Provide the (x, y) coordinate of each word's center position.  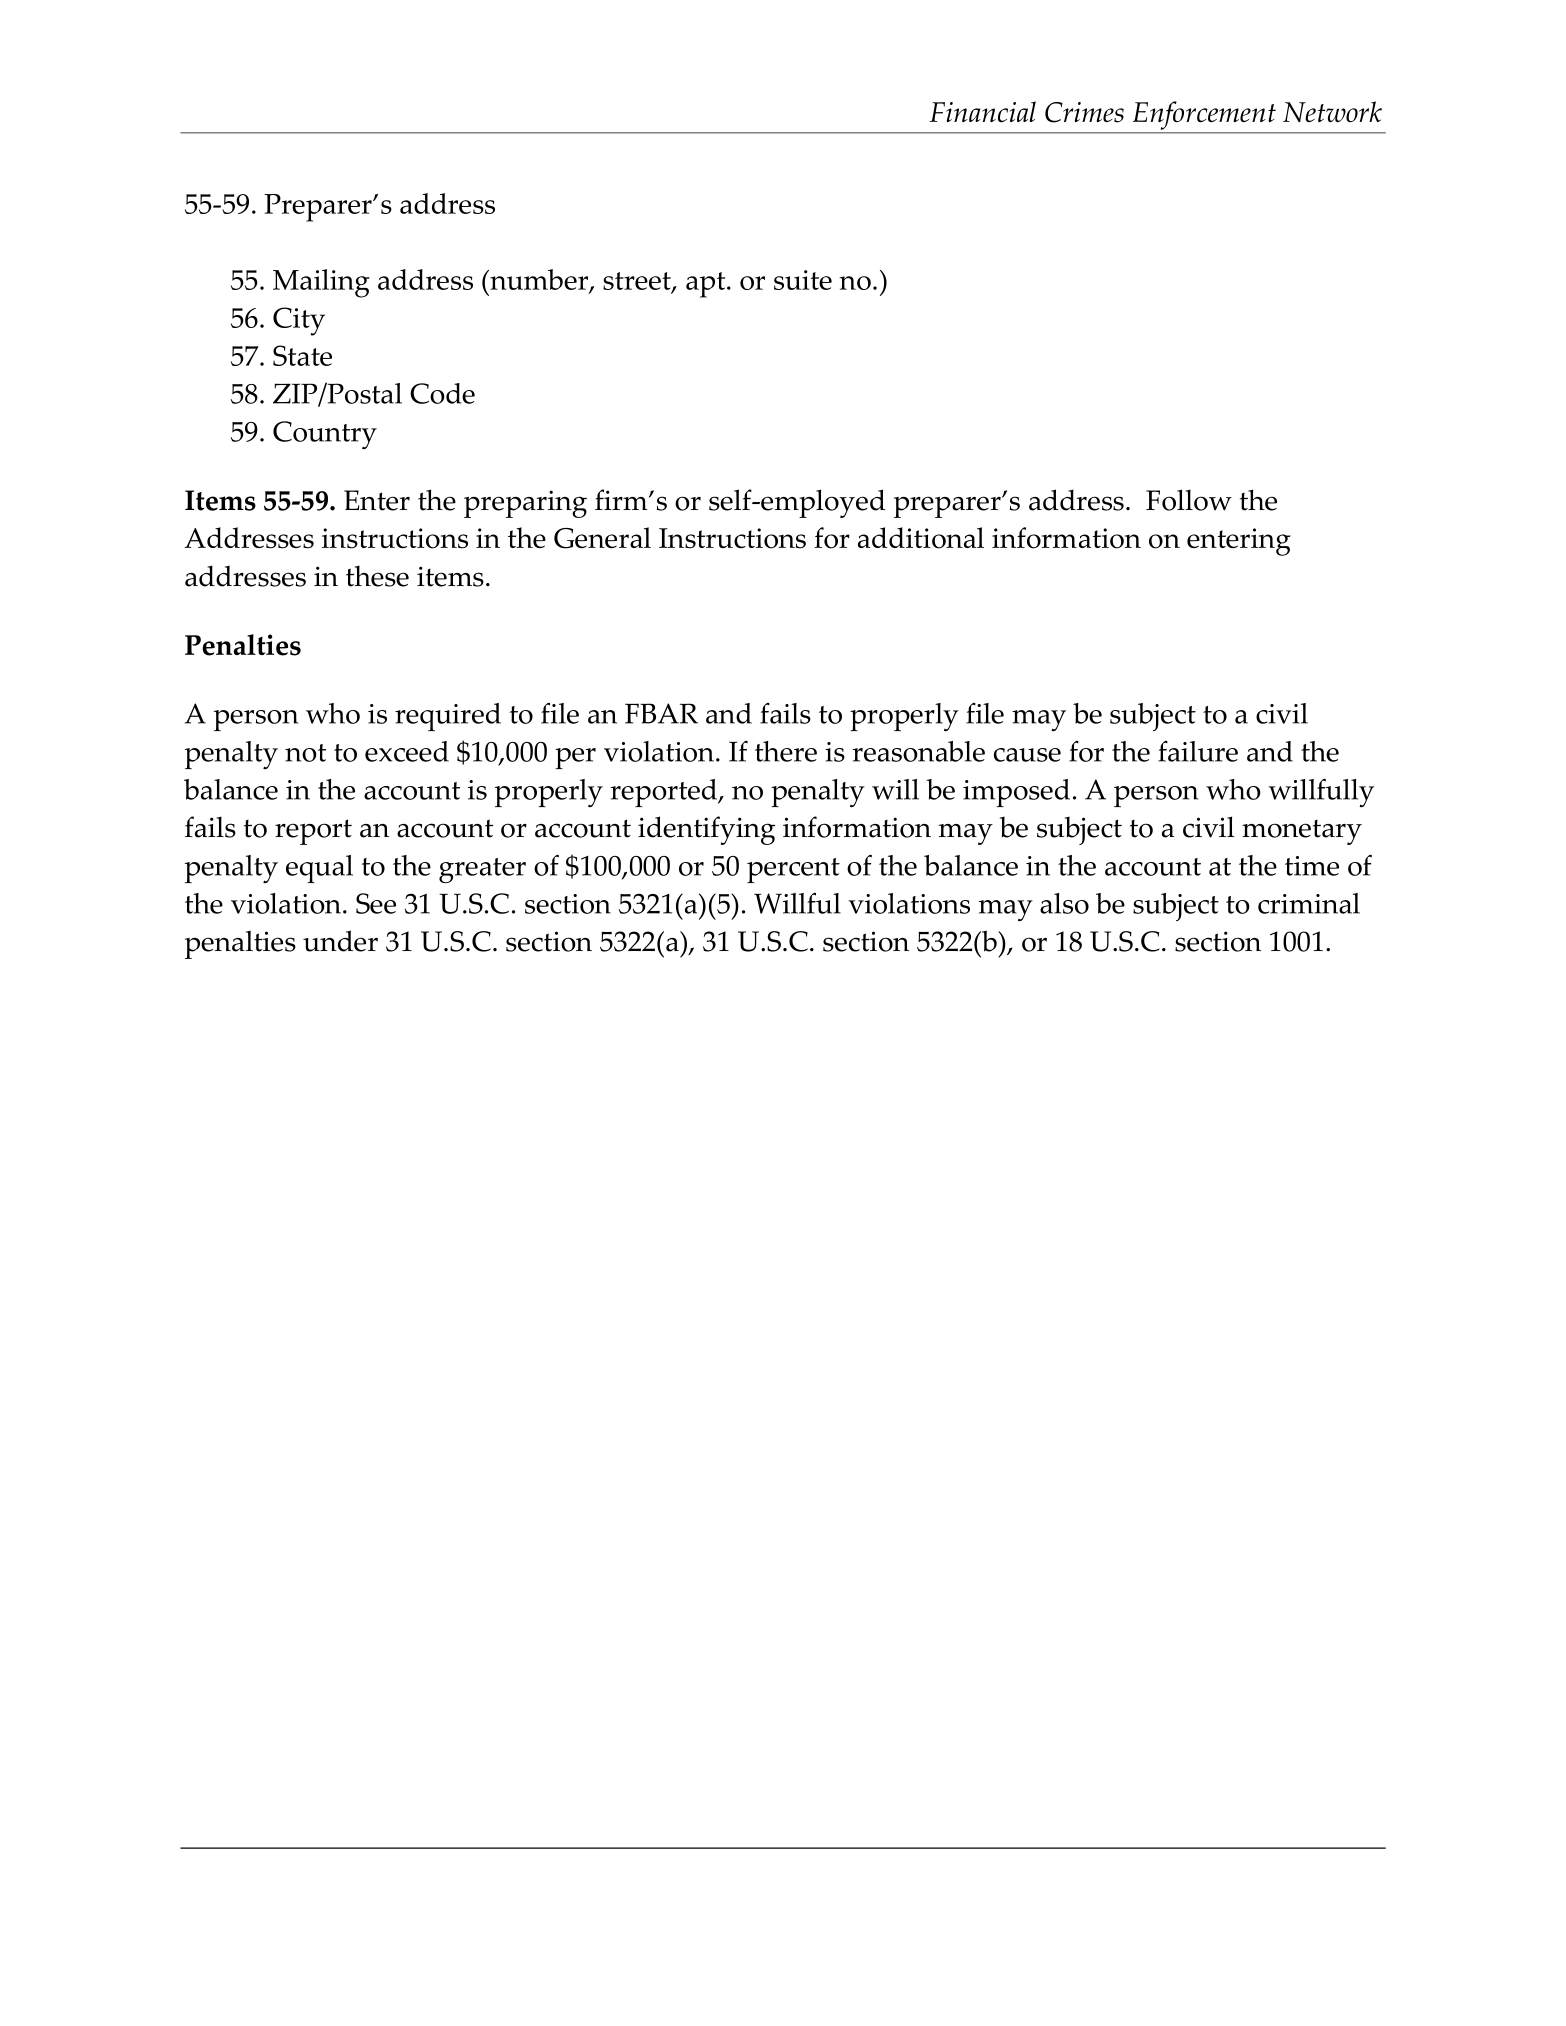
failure (1198, 751)
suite (803, 280)
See (376, 903)
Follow (1189, 500)
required (448, 717)
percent (793, 870)
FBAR (661, 713)
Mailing (321, 283)
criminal (1309, 903)
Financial (983, 112)
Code (442, 393)
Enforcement (1204, 115)
